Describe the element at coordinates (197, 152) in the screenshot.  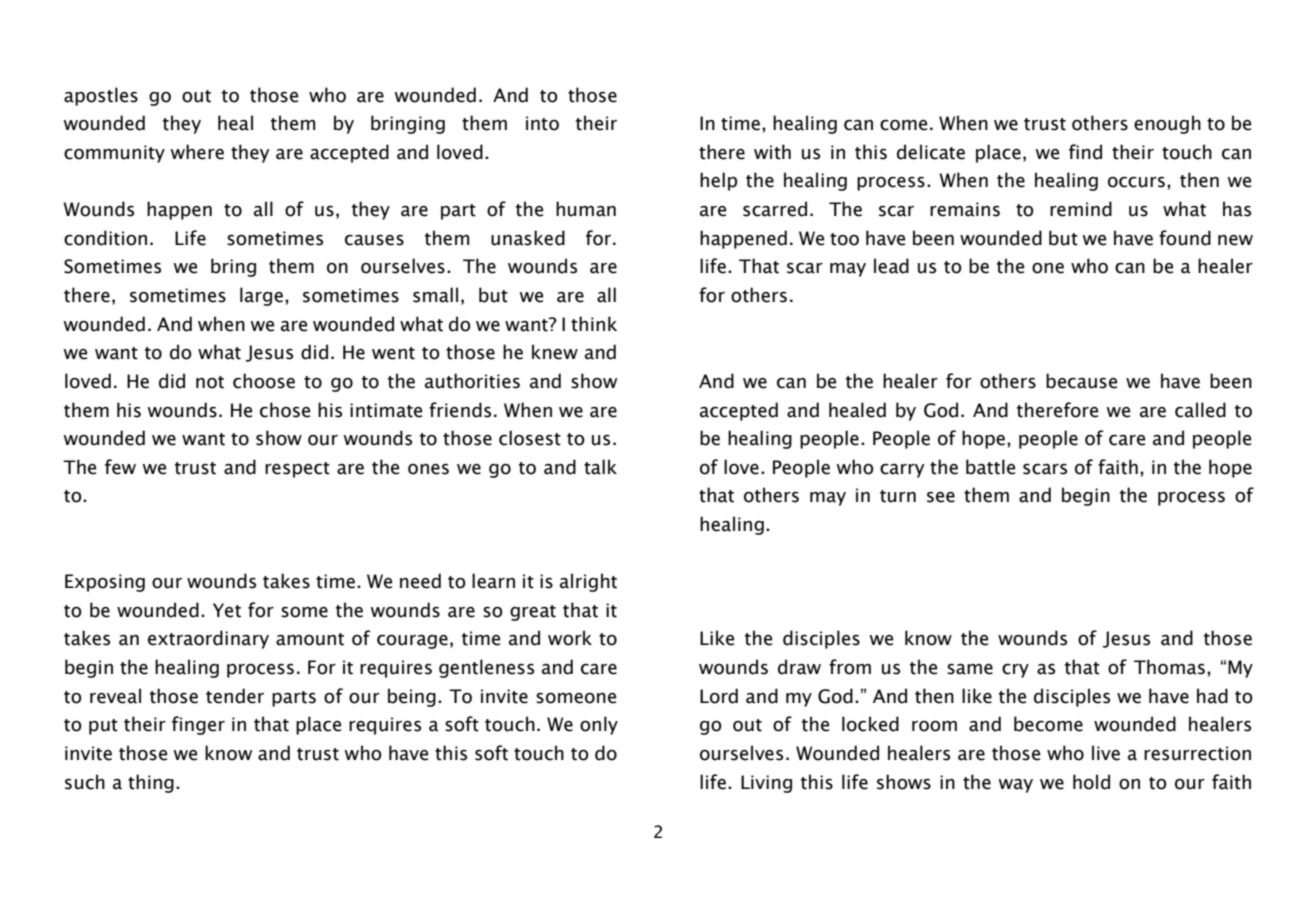
I see `where` at that location.
